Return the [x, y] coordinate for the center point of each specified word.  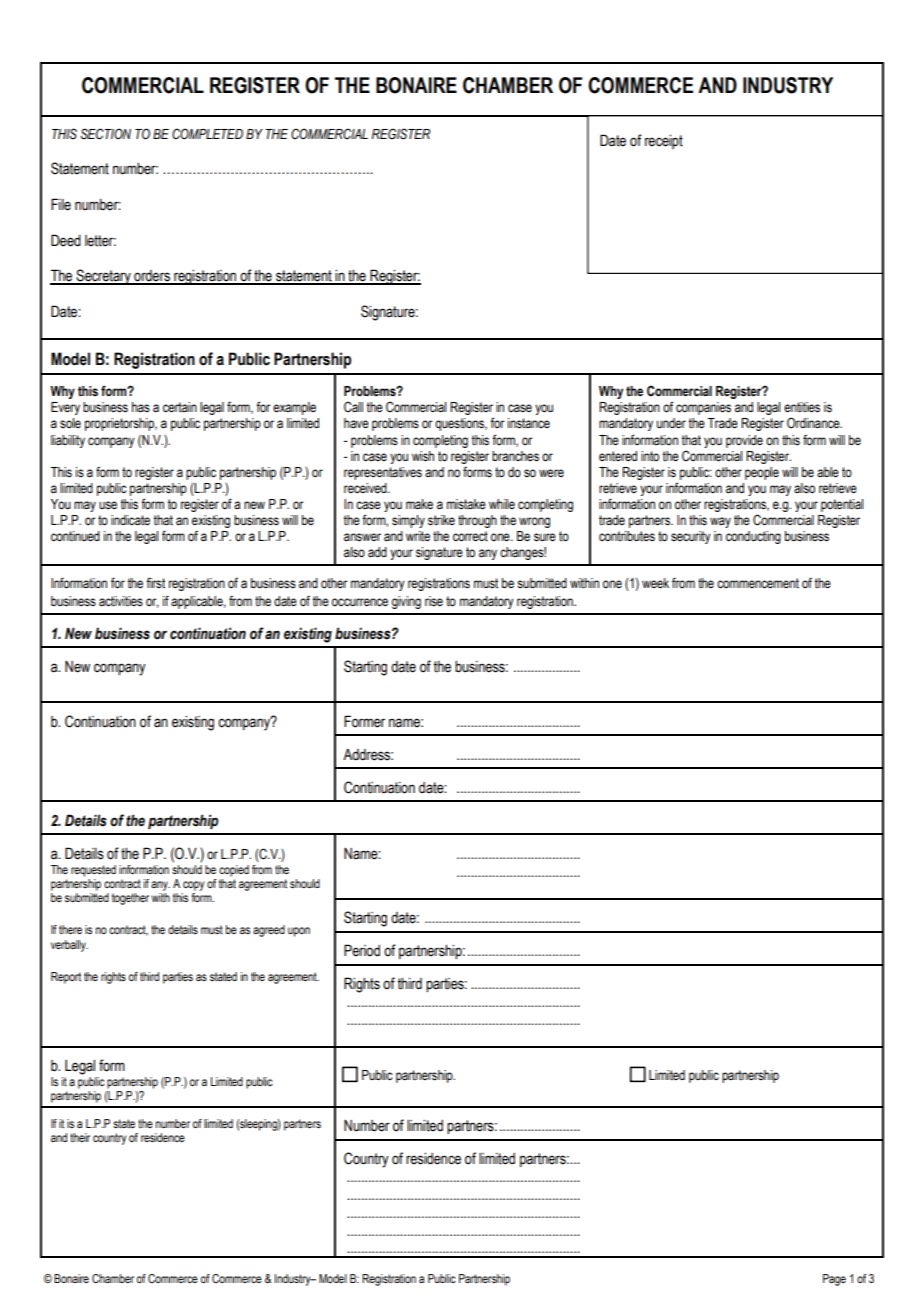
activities [121, 601]
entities [802, 407]
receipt [664, 142]
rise [434, 601]
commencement [758, 583]
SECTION [105, 134]
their [80, 1137]
